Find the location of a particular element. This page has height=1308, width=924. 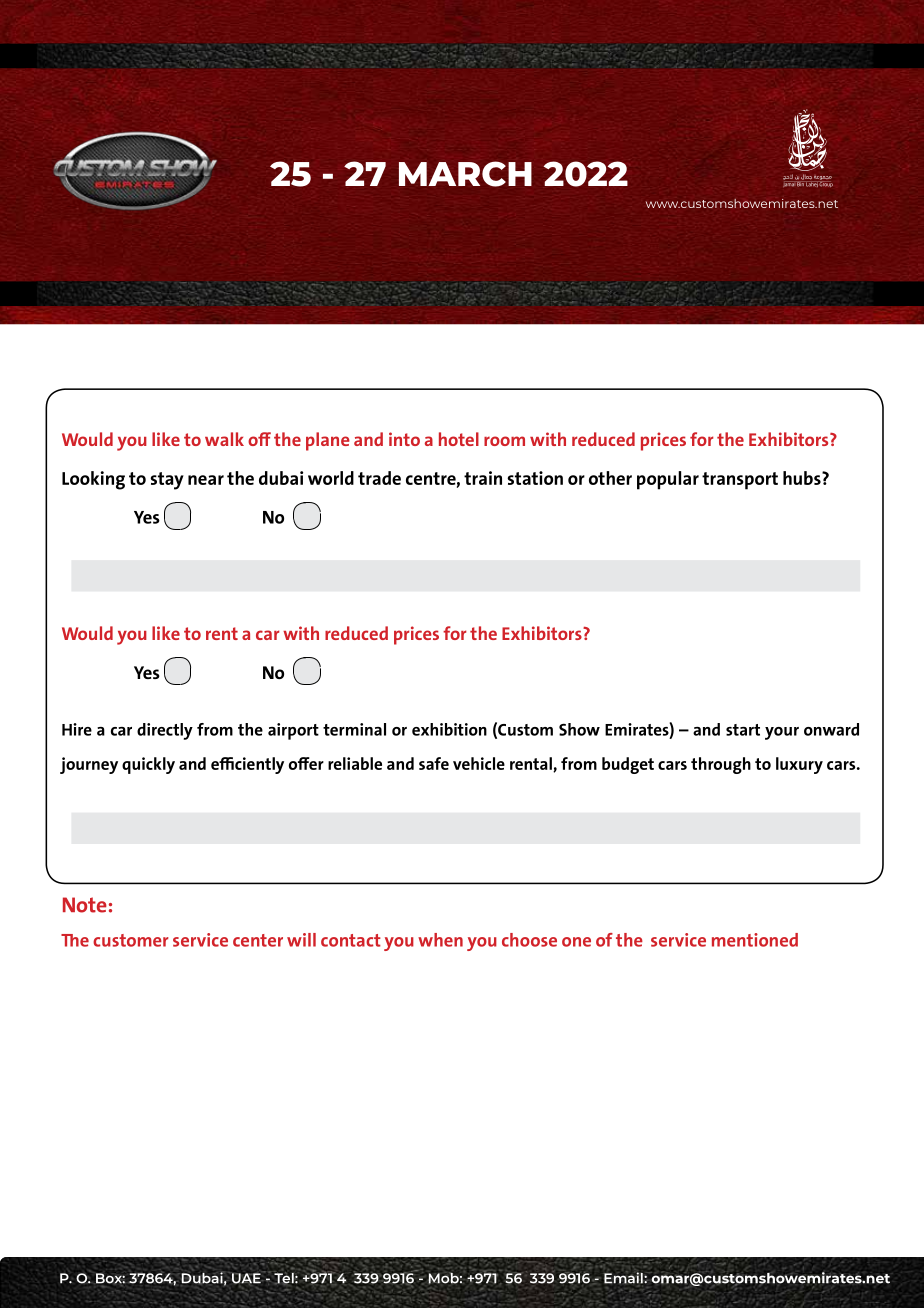

safe is located at coordinates (434, 763).
